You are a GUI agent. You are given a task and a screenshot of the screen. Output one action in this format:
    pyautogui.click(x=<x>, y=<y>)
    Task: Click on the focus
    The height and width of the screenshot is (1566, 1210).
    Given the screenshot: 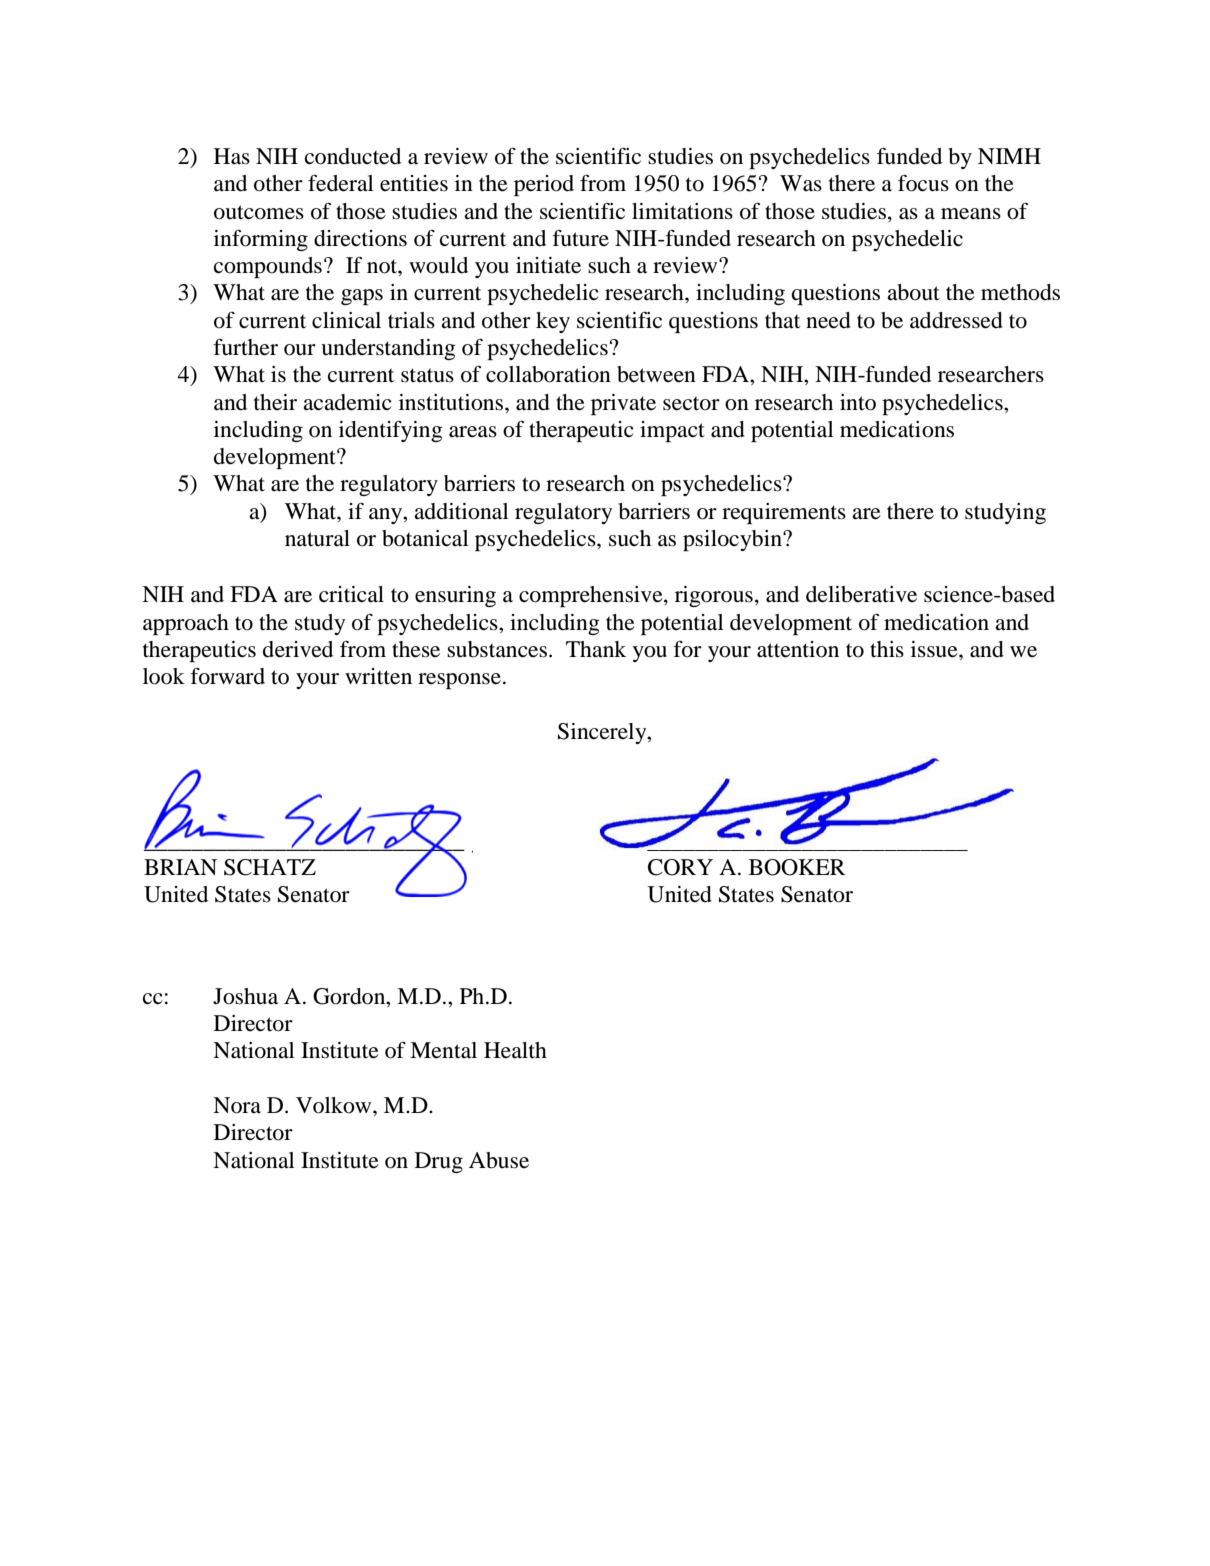 What is the action you would take?
    pyautogui.click(x=923, y=183)
